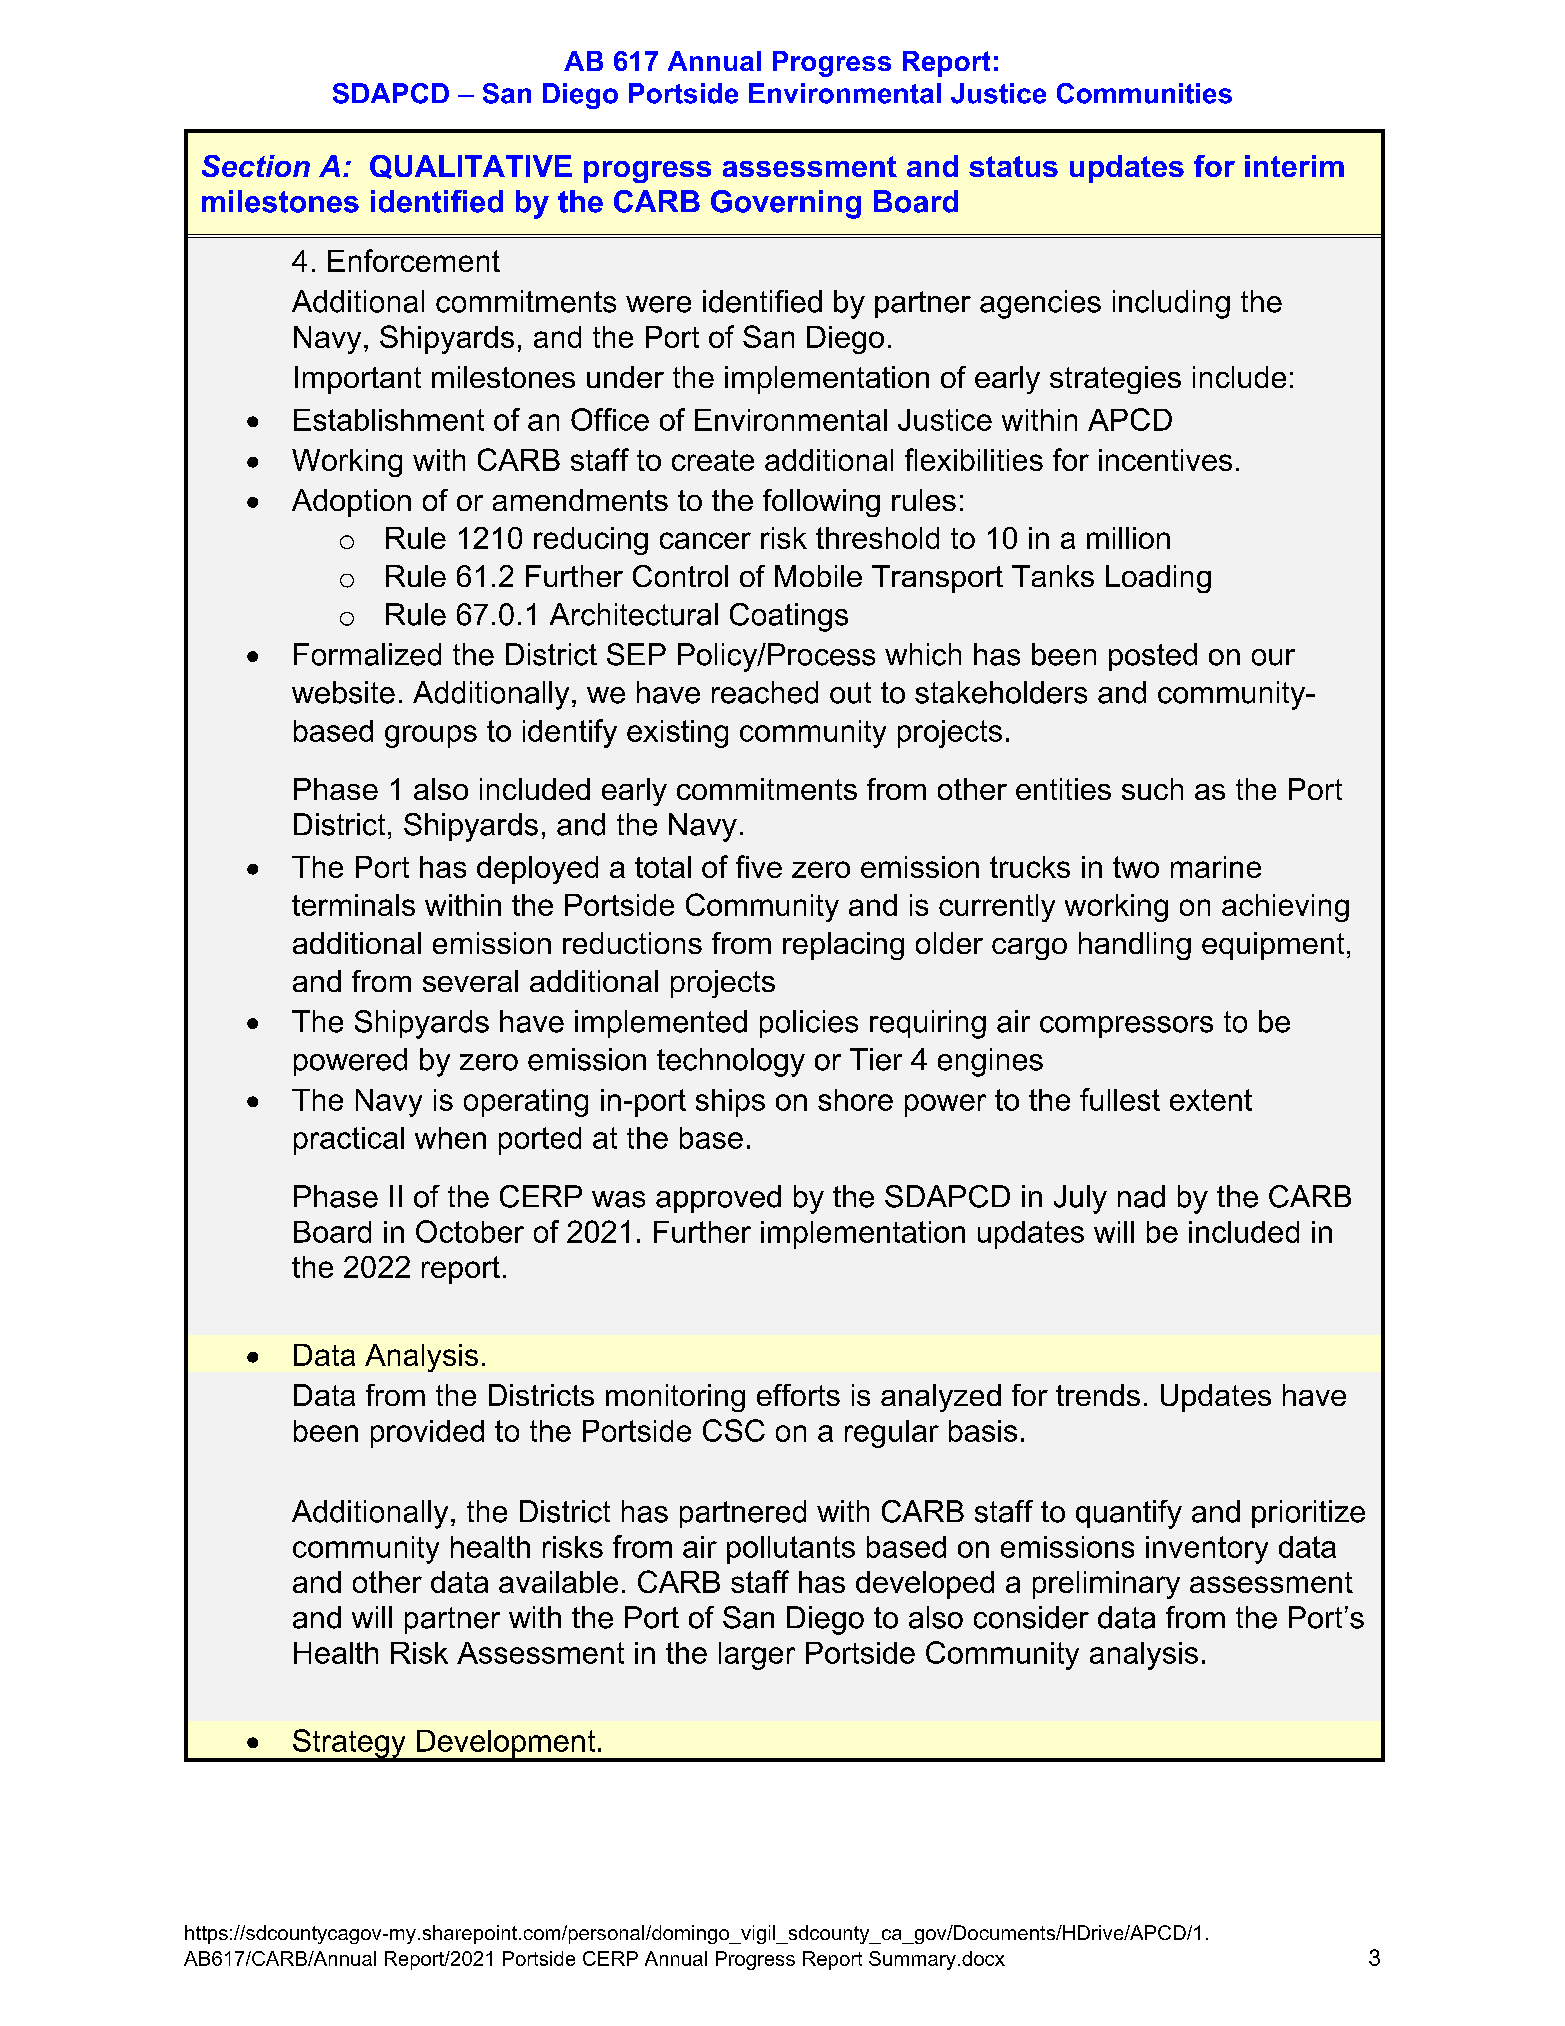 The image size is (1565, 2026). I want to click on terminals, so click(353, 905).
